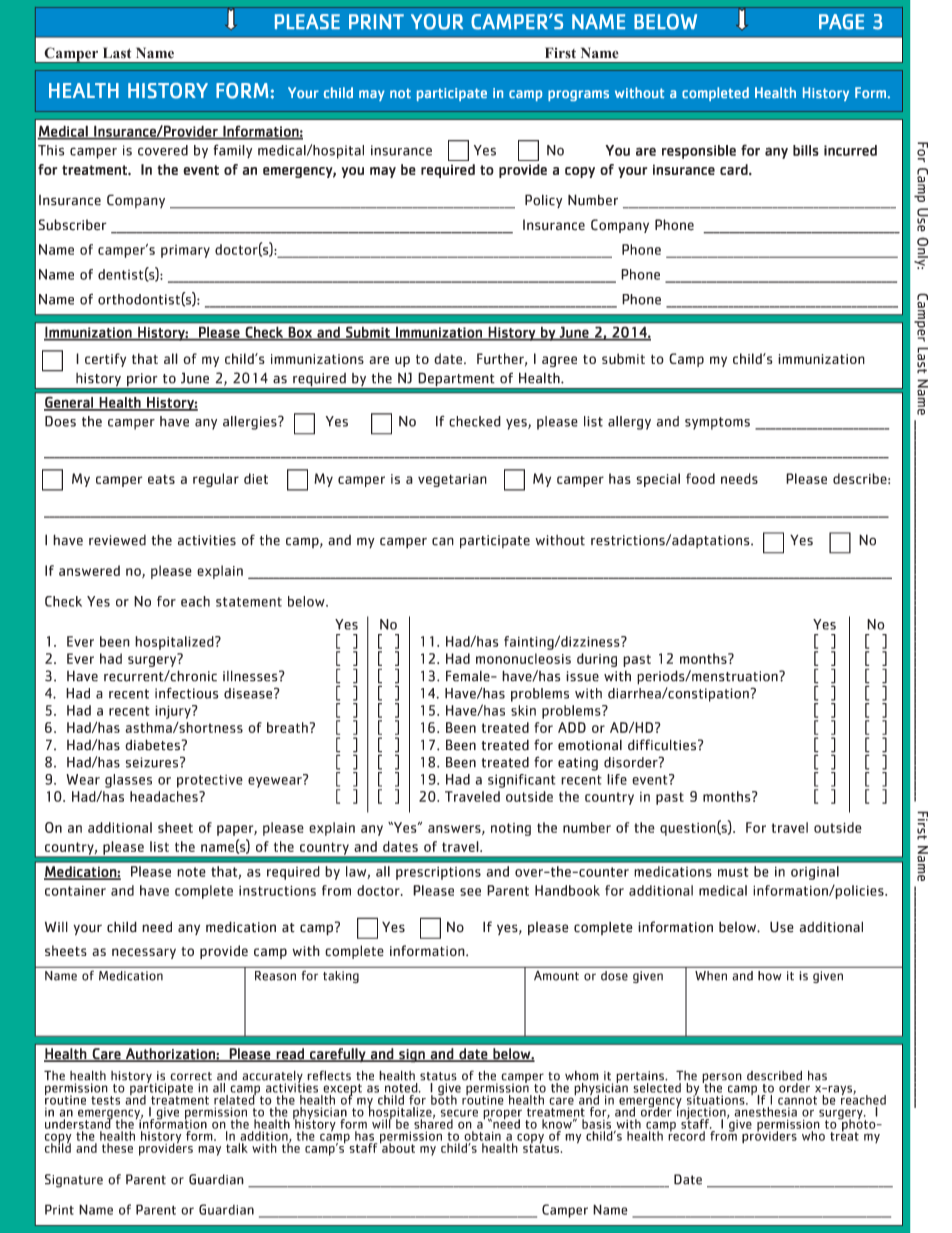 This image has width=952, height=1233. Describe the element at coordinates (523, 658) in the image. I see `mononucleosis` at that location.
